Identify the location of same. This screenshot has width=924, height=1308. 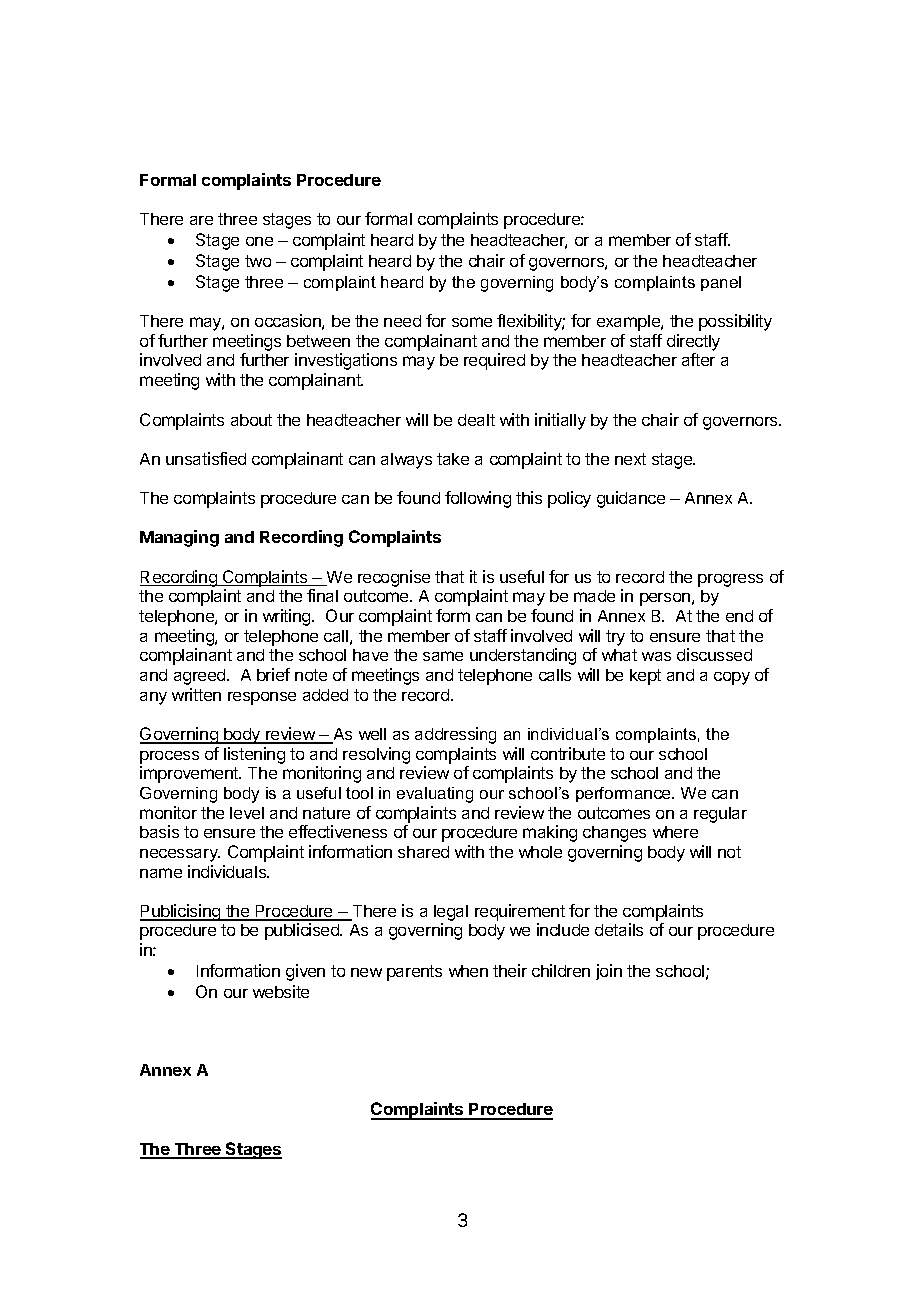
(443, 656).
